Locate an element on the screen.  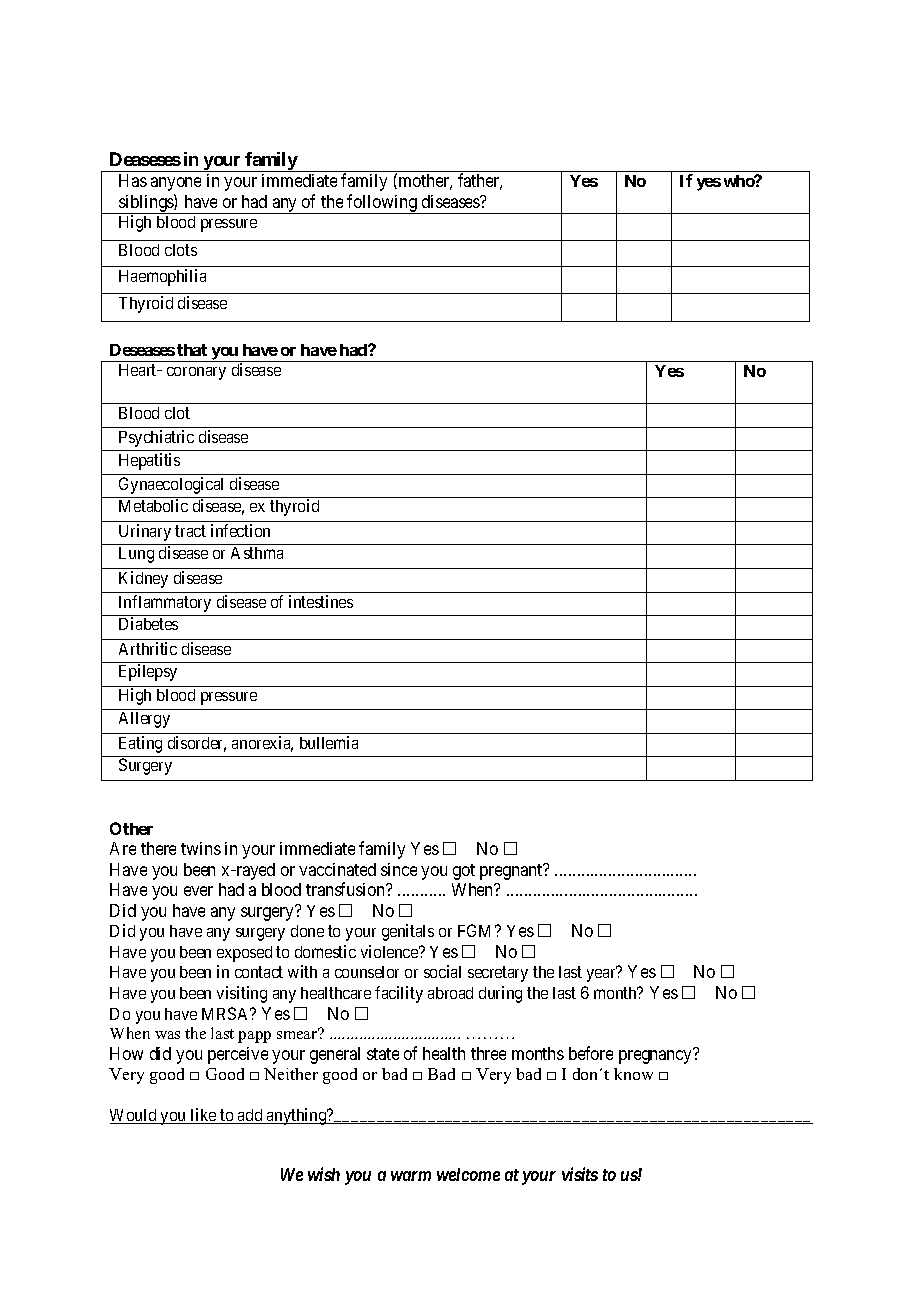
since is located at coordinates (399, 869).
